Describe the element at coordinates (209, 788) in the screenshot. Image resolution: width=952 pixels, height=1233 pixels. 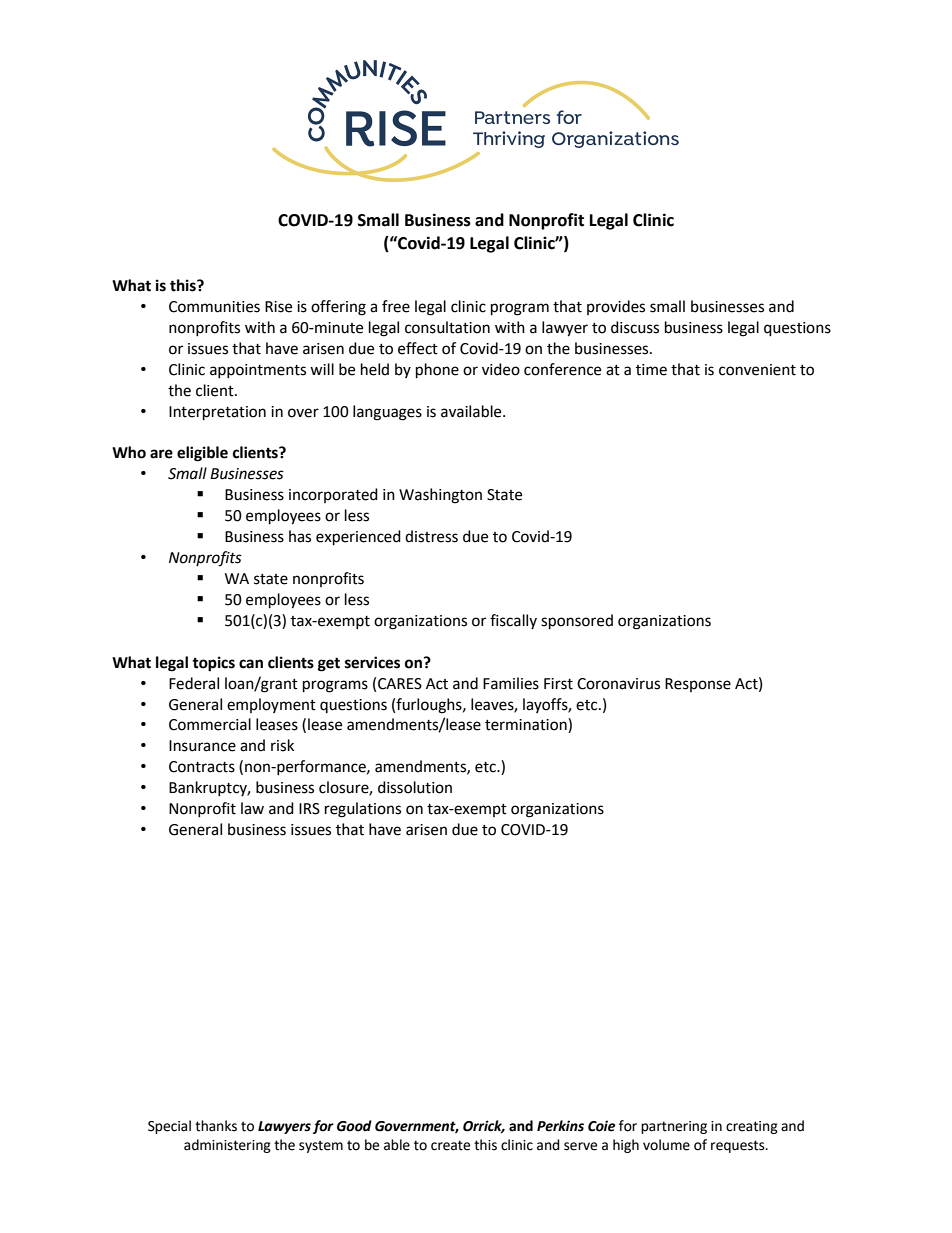
I see `Bankruptcy` at that location.
